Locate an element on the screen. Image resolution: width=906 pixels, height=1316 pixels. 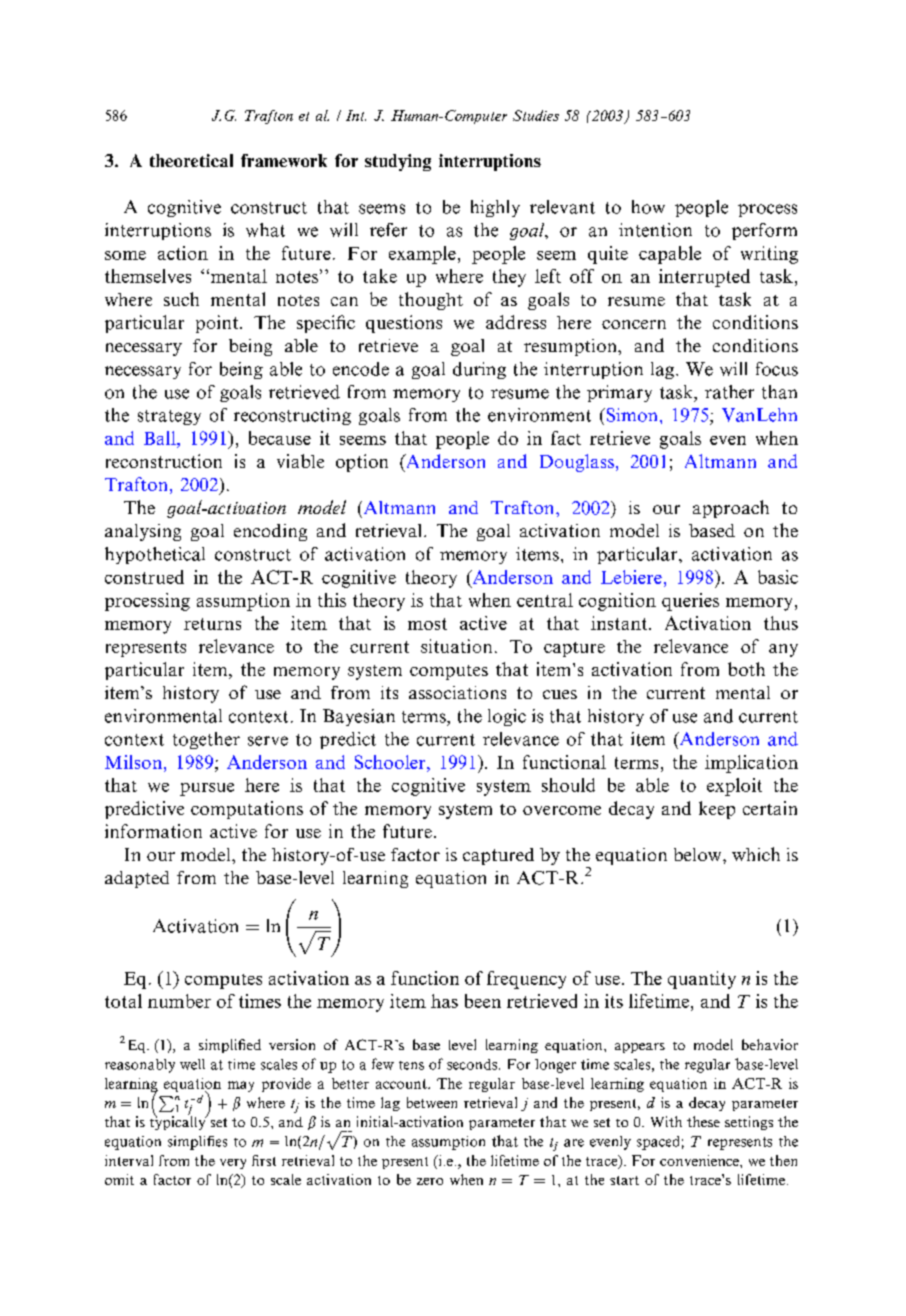
situation is located at coordinates (456, 646).
